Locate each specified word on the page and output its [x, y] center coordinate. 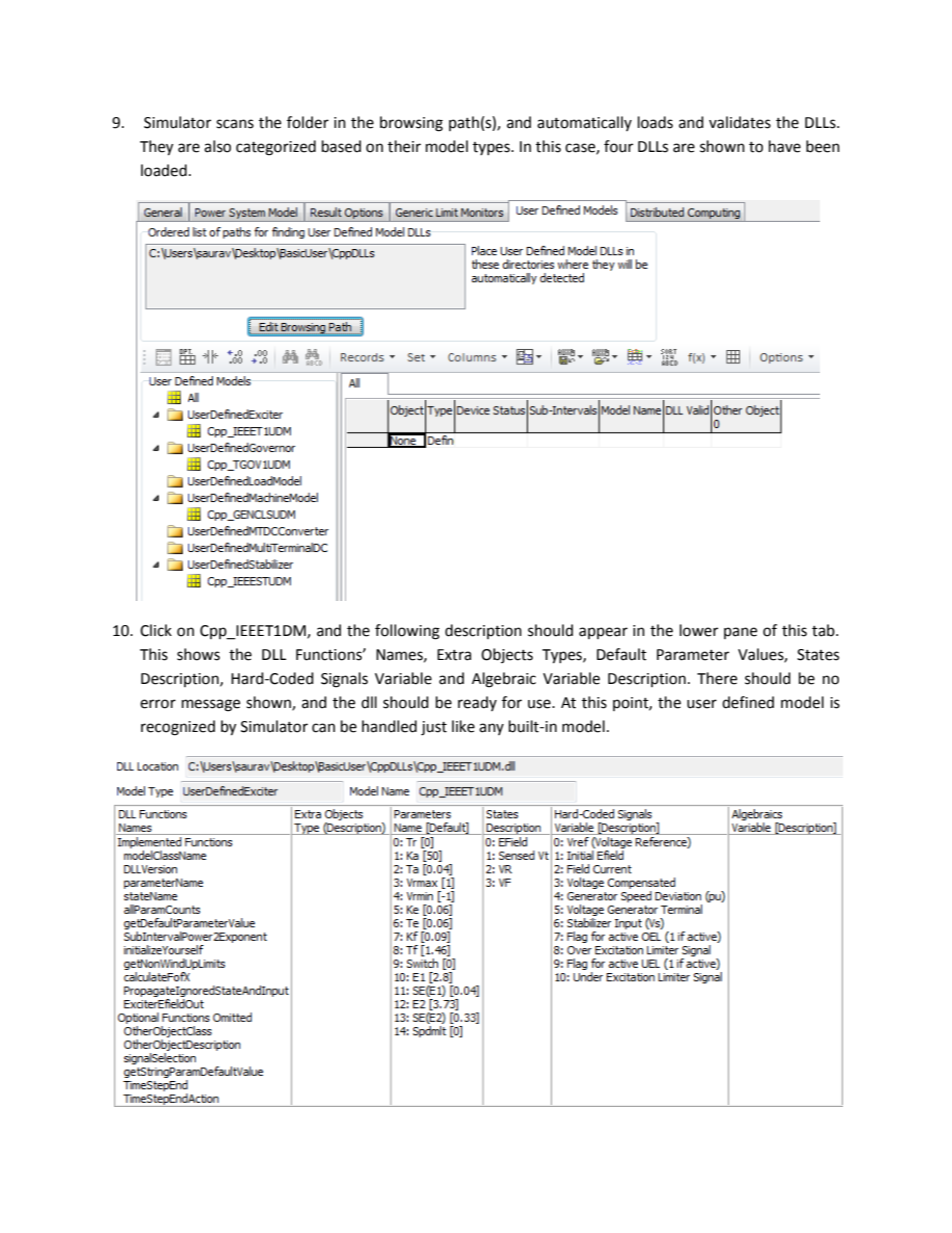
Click [156, 630]
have [785, 146]
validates [740, 122]
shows [198, 654]
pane [740, 633]
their [404, 146]
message [211, 705]
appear [603, 633]
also [217, 146]
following [407, 632]
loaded [164, 170]
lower [699, 630]
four [618, 146]
